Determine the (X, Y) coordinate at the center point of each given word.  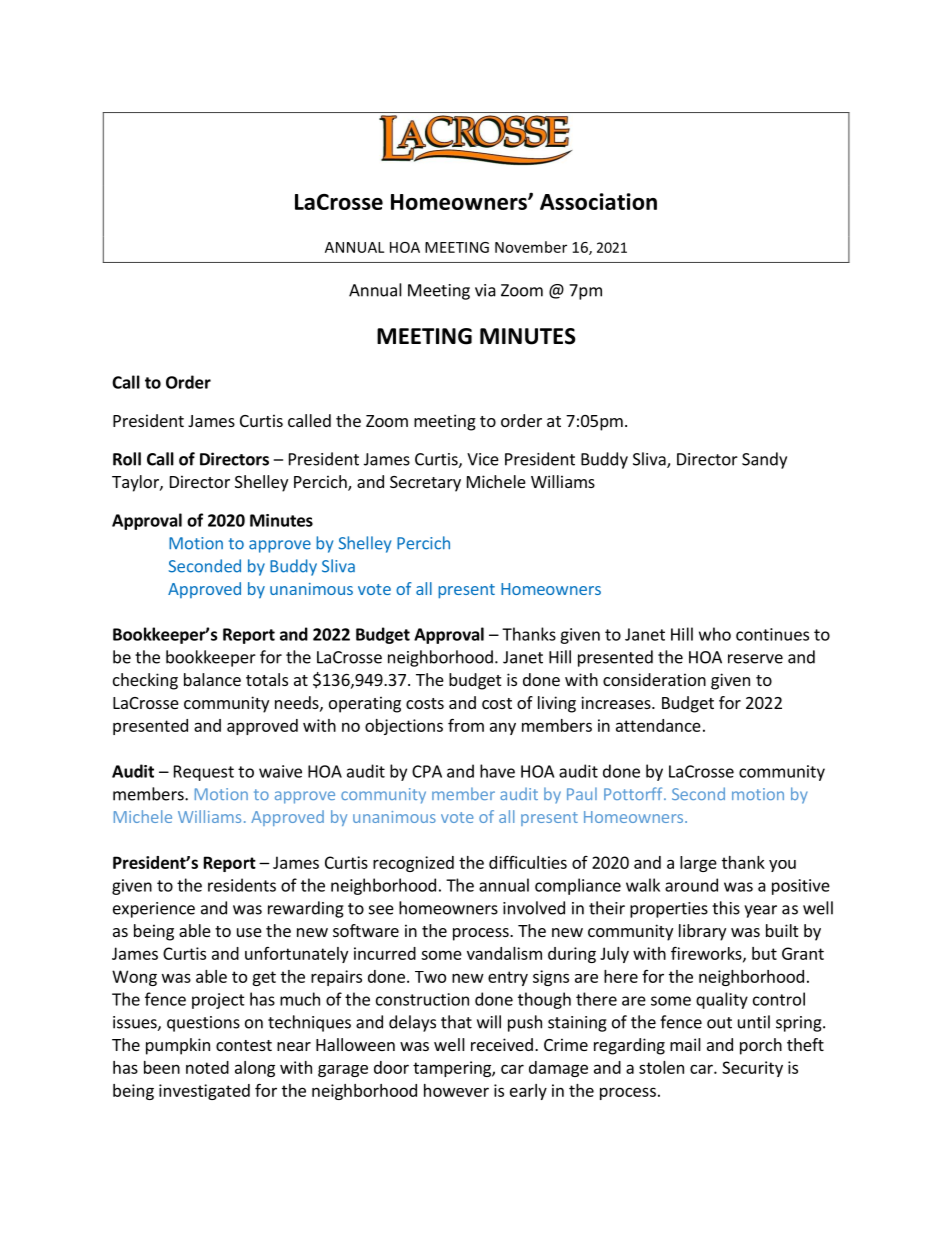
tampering (453, 1069)
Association (598, 201)
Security (752, 1069)
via (485, 290)
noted (207, 1067)
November (531, 247)
